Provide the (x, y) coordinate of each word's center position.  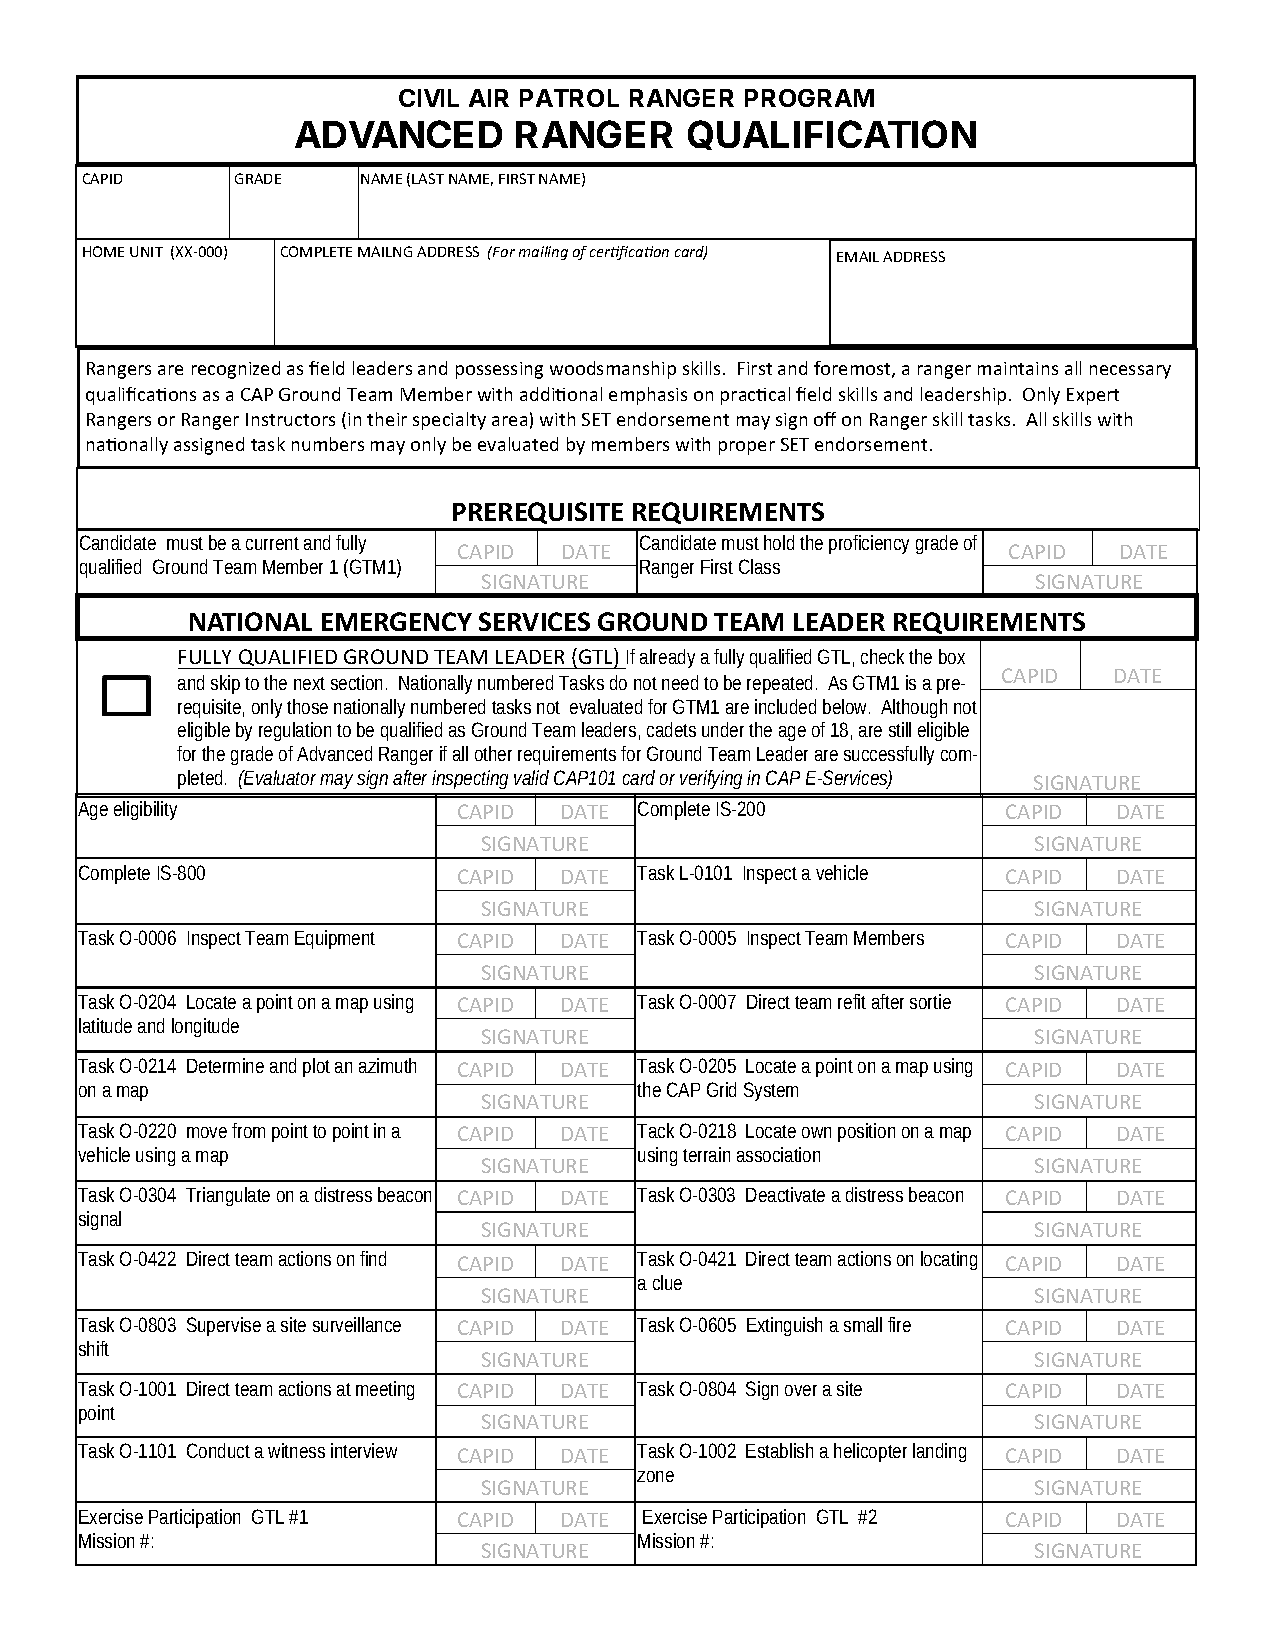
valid (531, 777)
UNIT (146, 251)
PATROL (569, 98)
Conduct (218, 1450)
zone (655, 1476)
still (900, 729)
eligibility (145, 810)
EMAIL (858, 256)
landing (939, 1452)
